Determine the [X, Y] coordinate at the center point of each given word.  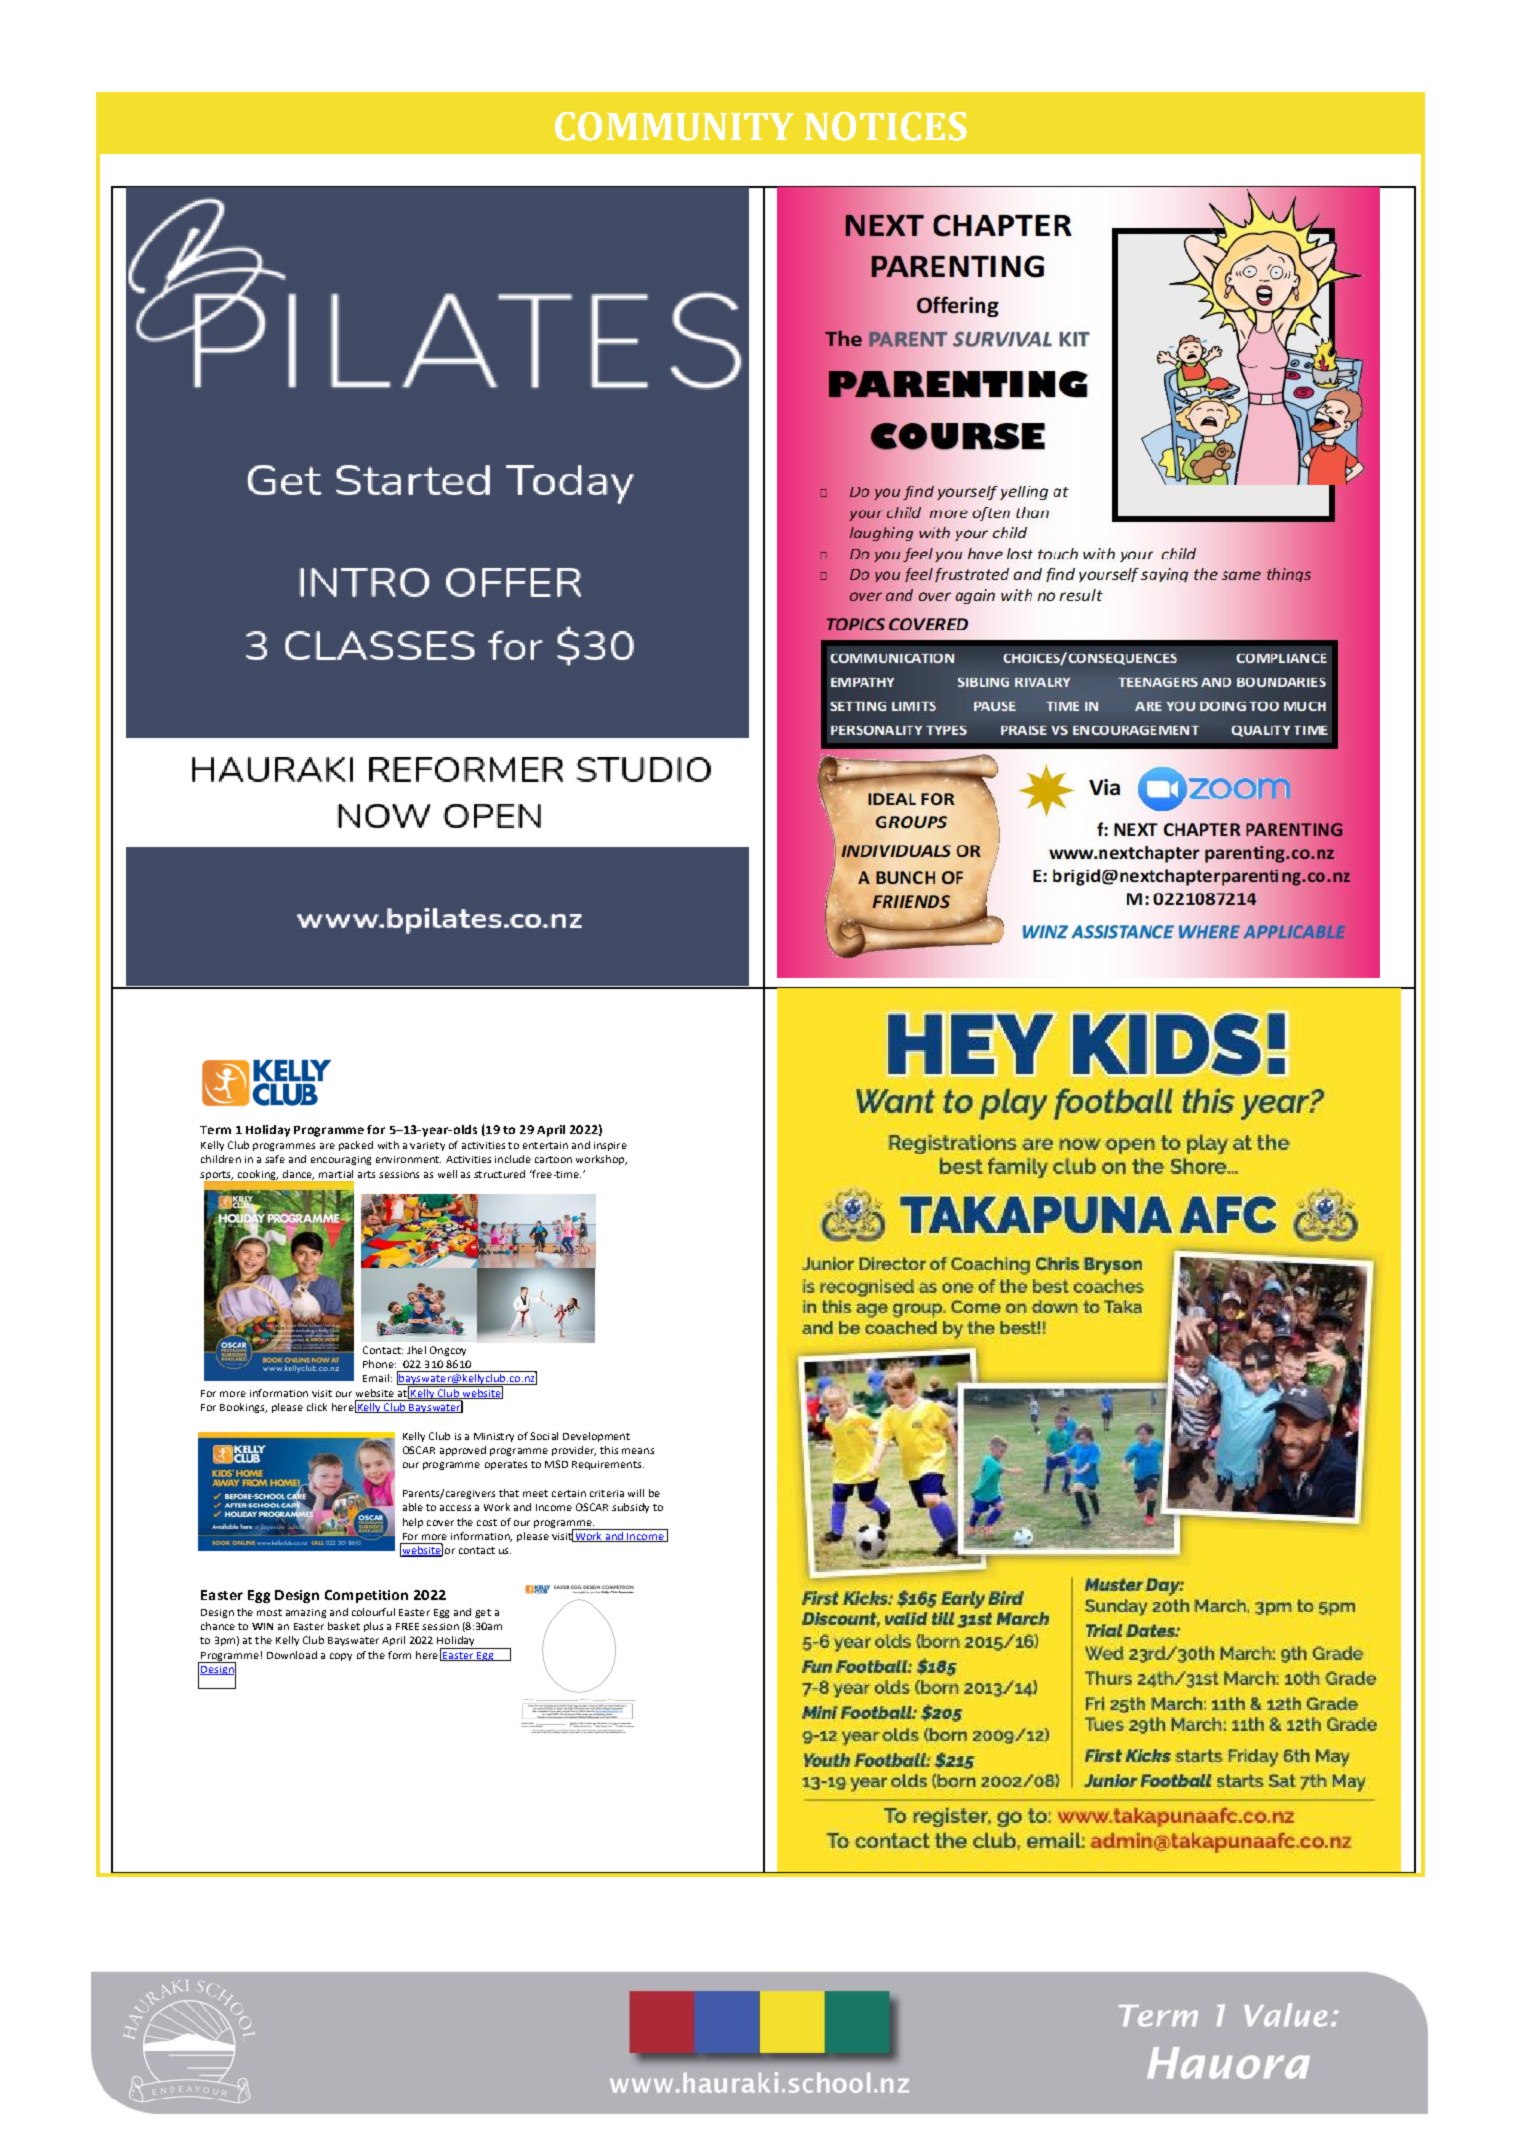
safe [275, 1159]
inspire [610, 1146]
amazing [306, 1613]
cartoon [553, 1159]
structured [499, 1174]
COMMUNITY [674, 126]
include [513, 1159]
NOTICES [886, 126]
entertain [545, 1145]
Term [215, 1130]
